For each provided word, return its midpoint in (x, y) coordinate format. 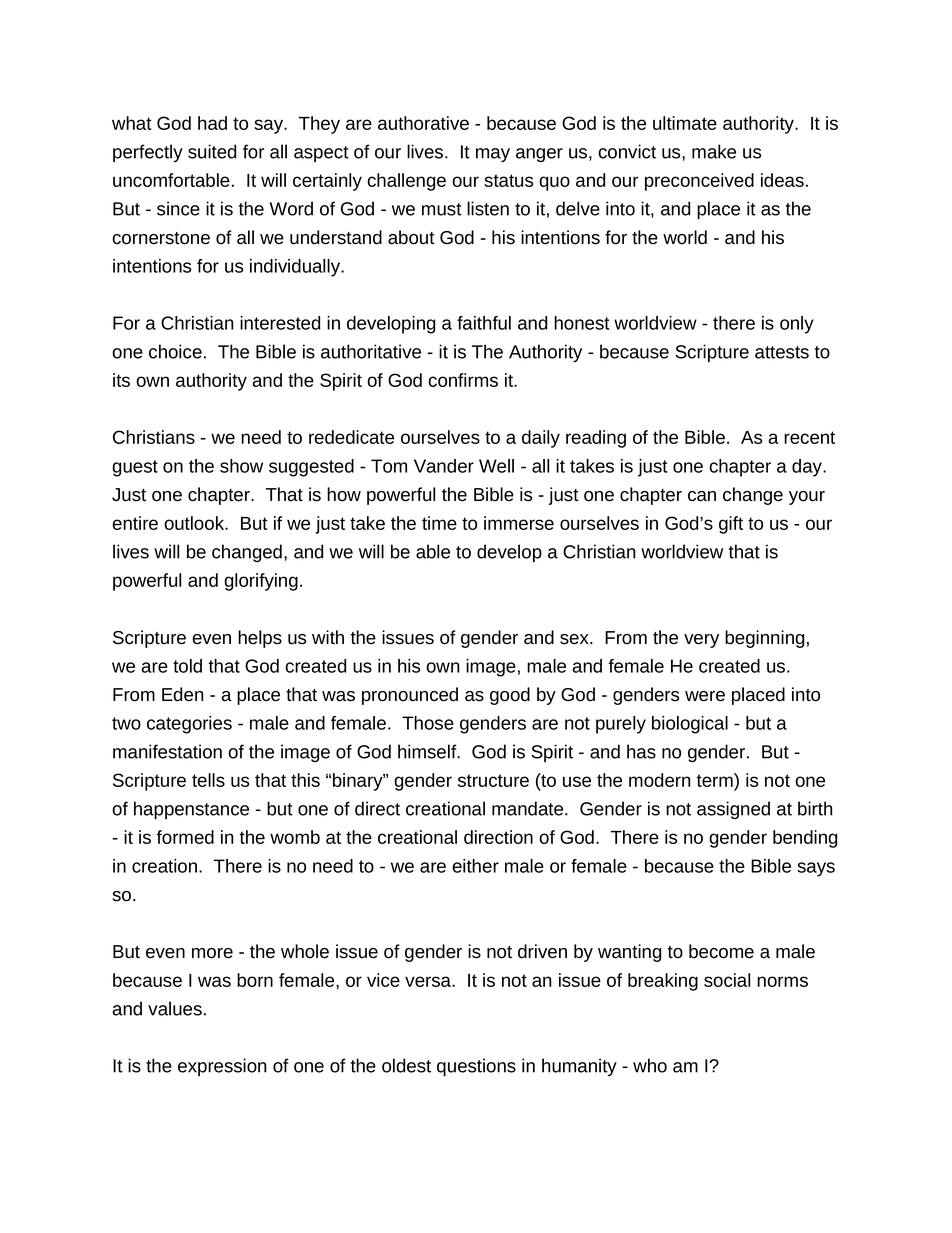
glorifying (261, 582)
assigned (733, 810)
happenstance (191, 810)
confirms (463, 380)
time (439, 523)
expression (222, 1067)
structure (493, 780)
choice (175, 351)
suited (212, 151)
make (714, 151)
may (493, 155)
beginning (764, 639)
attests (782, 352)
